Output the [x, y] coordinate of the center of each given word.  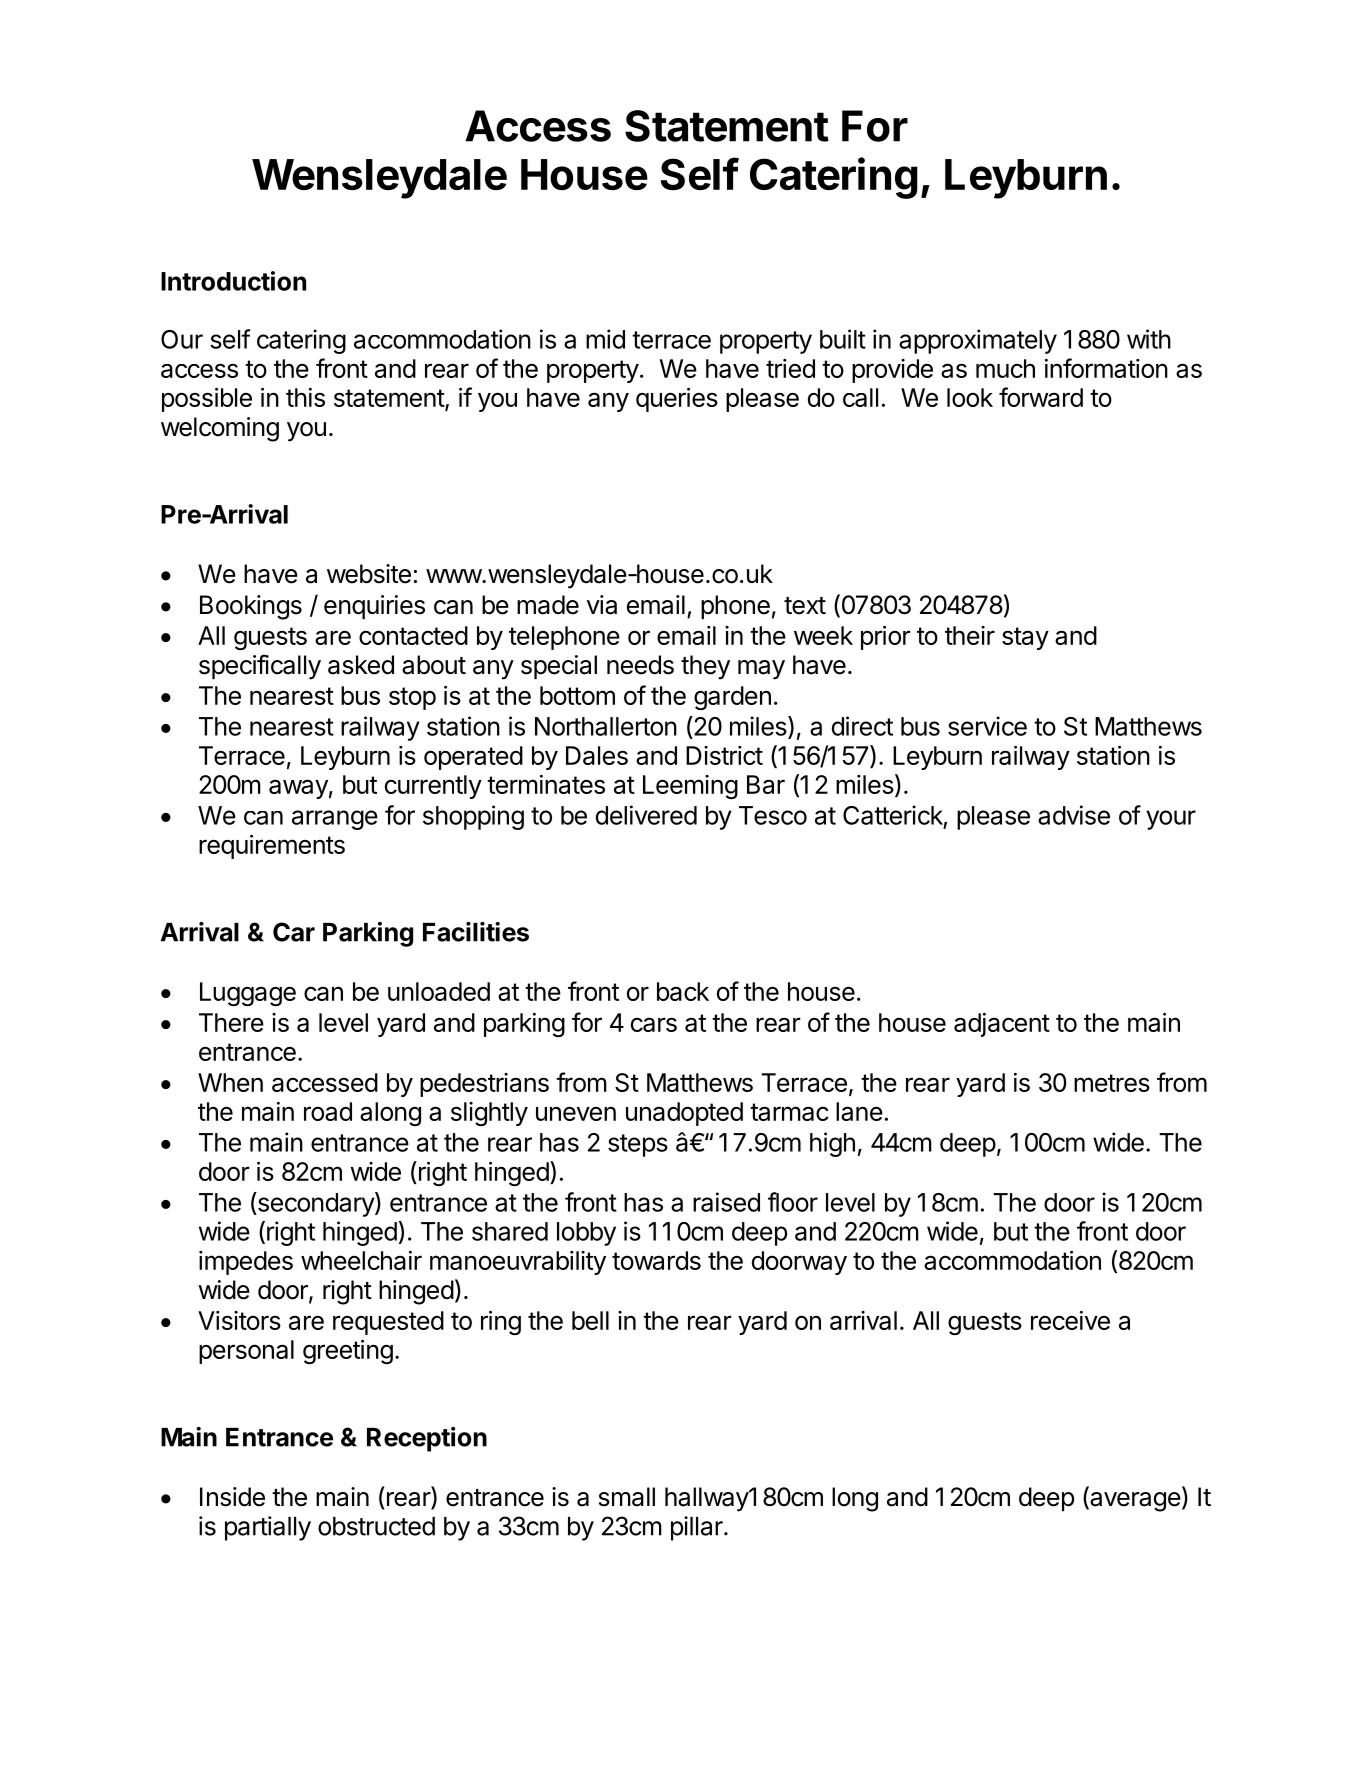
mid [605, 339]
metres [1112, 1083]
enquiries [374, 607]
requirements [272, 847]
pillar [698, 1528]
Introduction [233, 281]
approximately [978, 341]
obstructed [376, 1526]
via [602, 605]
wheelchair [361, 1260]
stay [1025, 638]
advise [1074, 815]
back [683, 991]
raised [726, 1202]
